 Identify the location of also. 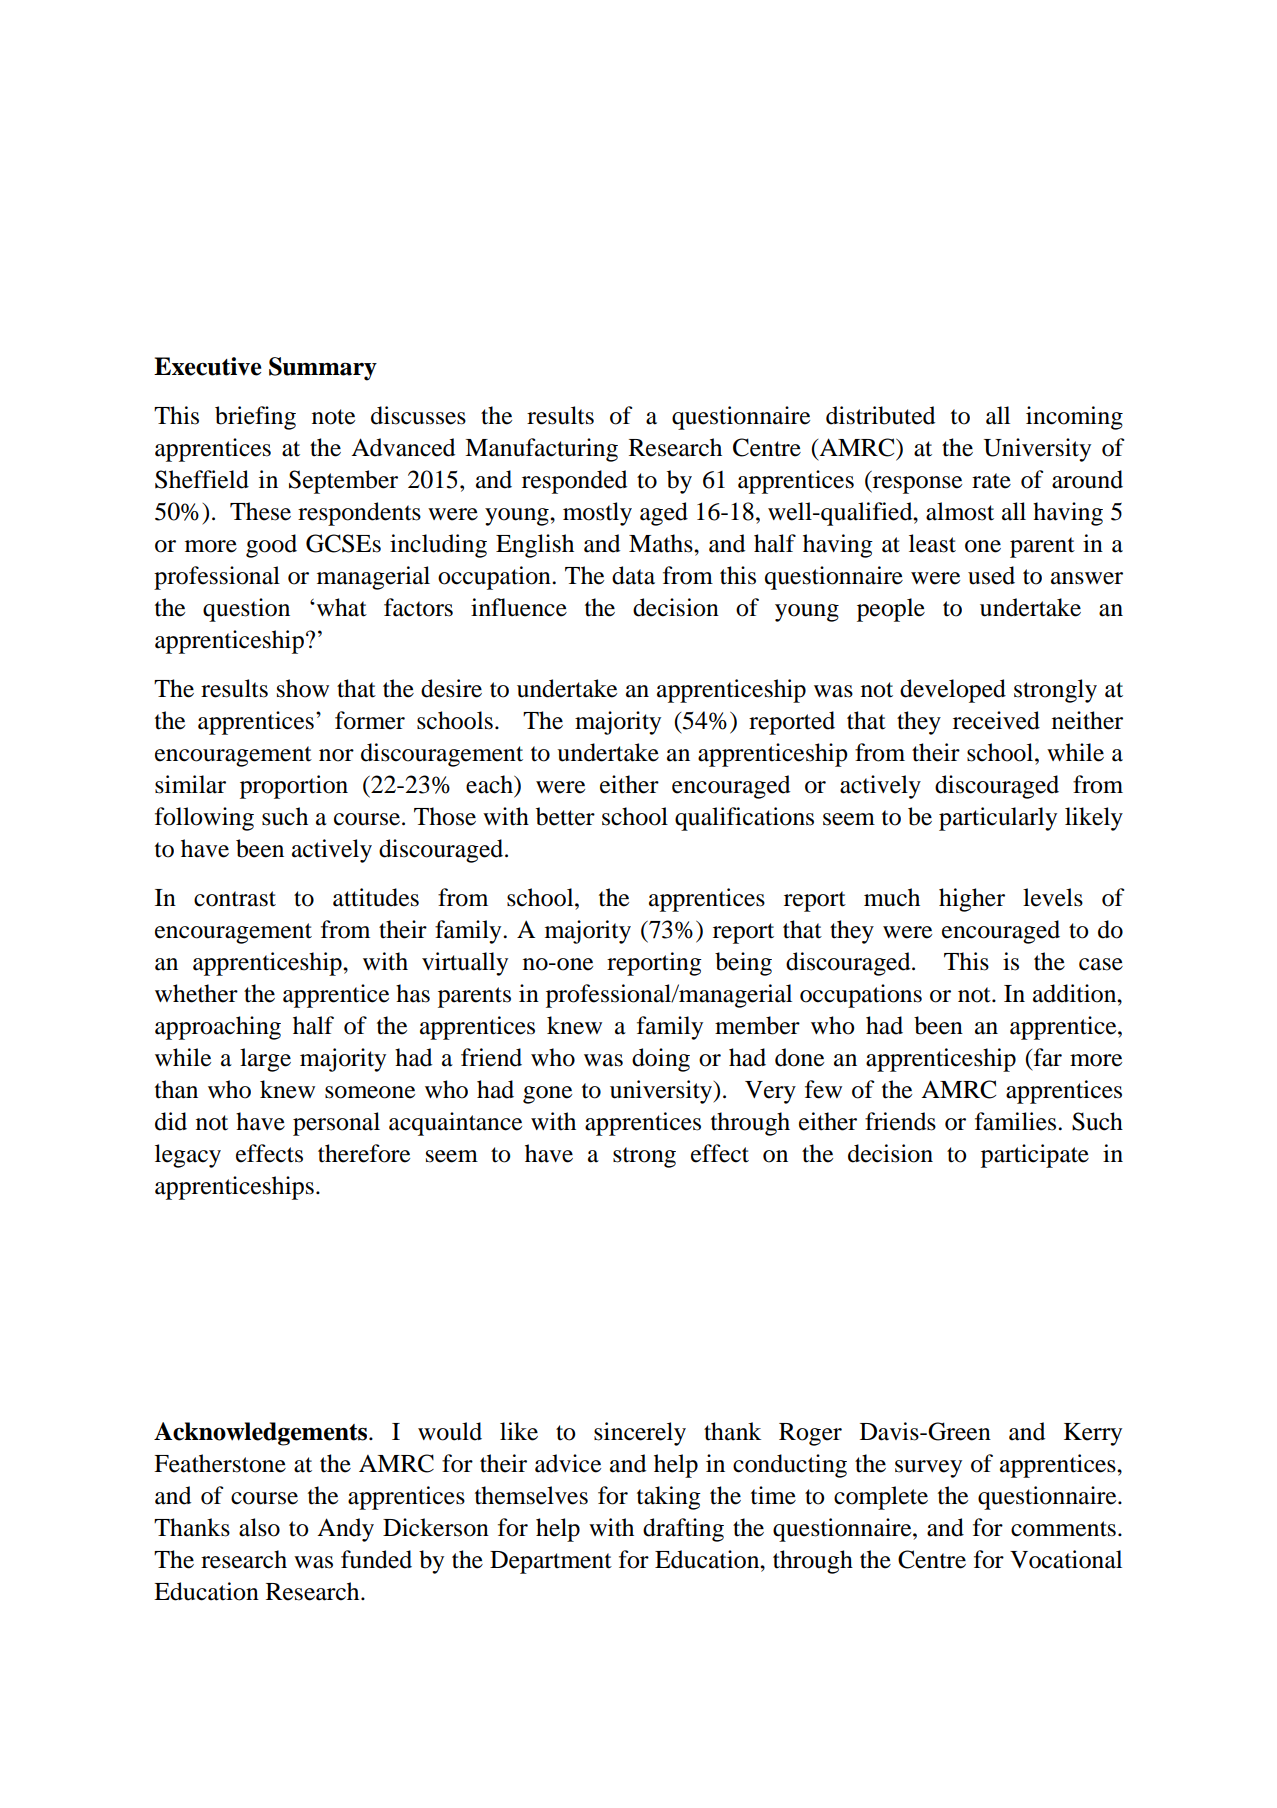
(259, 1527).
